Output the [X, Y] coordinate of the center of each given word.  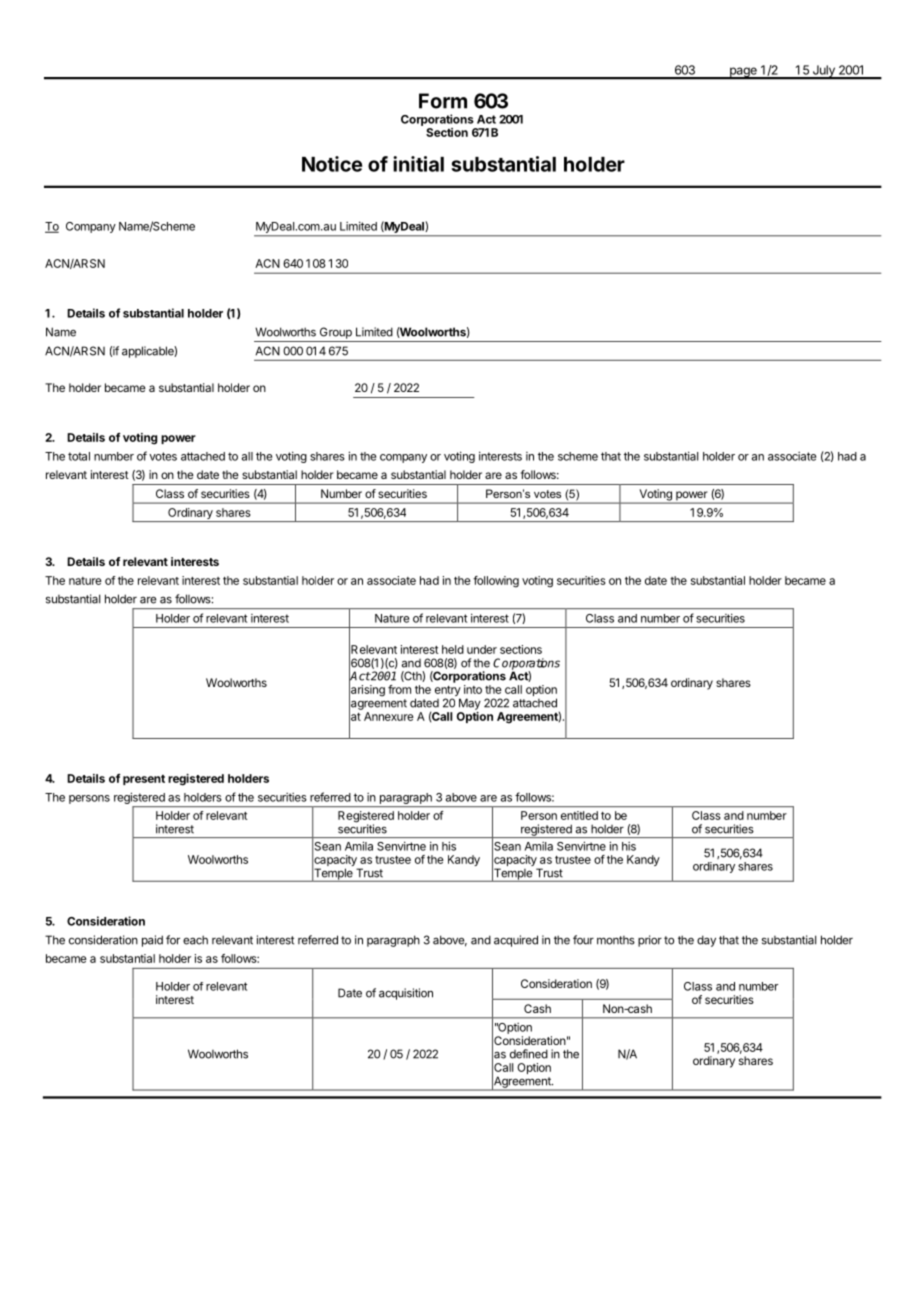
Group [336, 333]
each [195, 940]
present [144, 780]
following [496, 582]
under [482, 649]
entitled [579, 815]
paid [152, 941]
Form [443, 101]
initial [418, 164]
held [453, 649]
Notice [332, 164]
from [399, 689]
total [79, 456]
